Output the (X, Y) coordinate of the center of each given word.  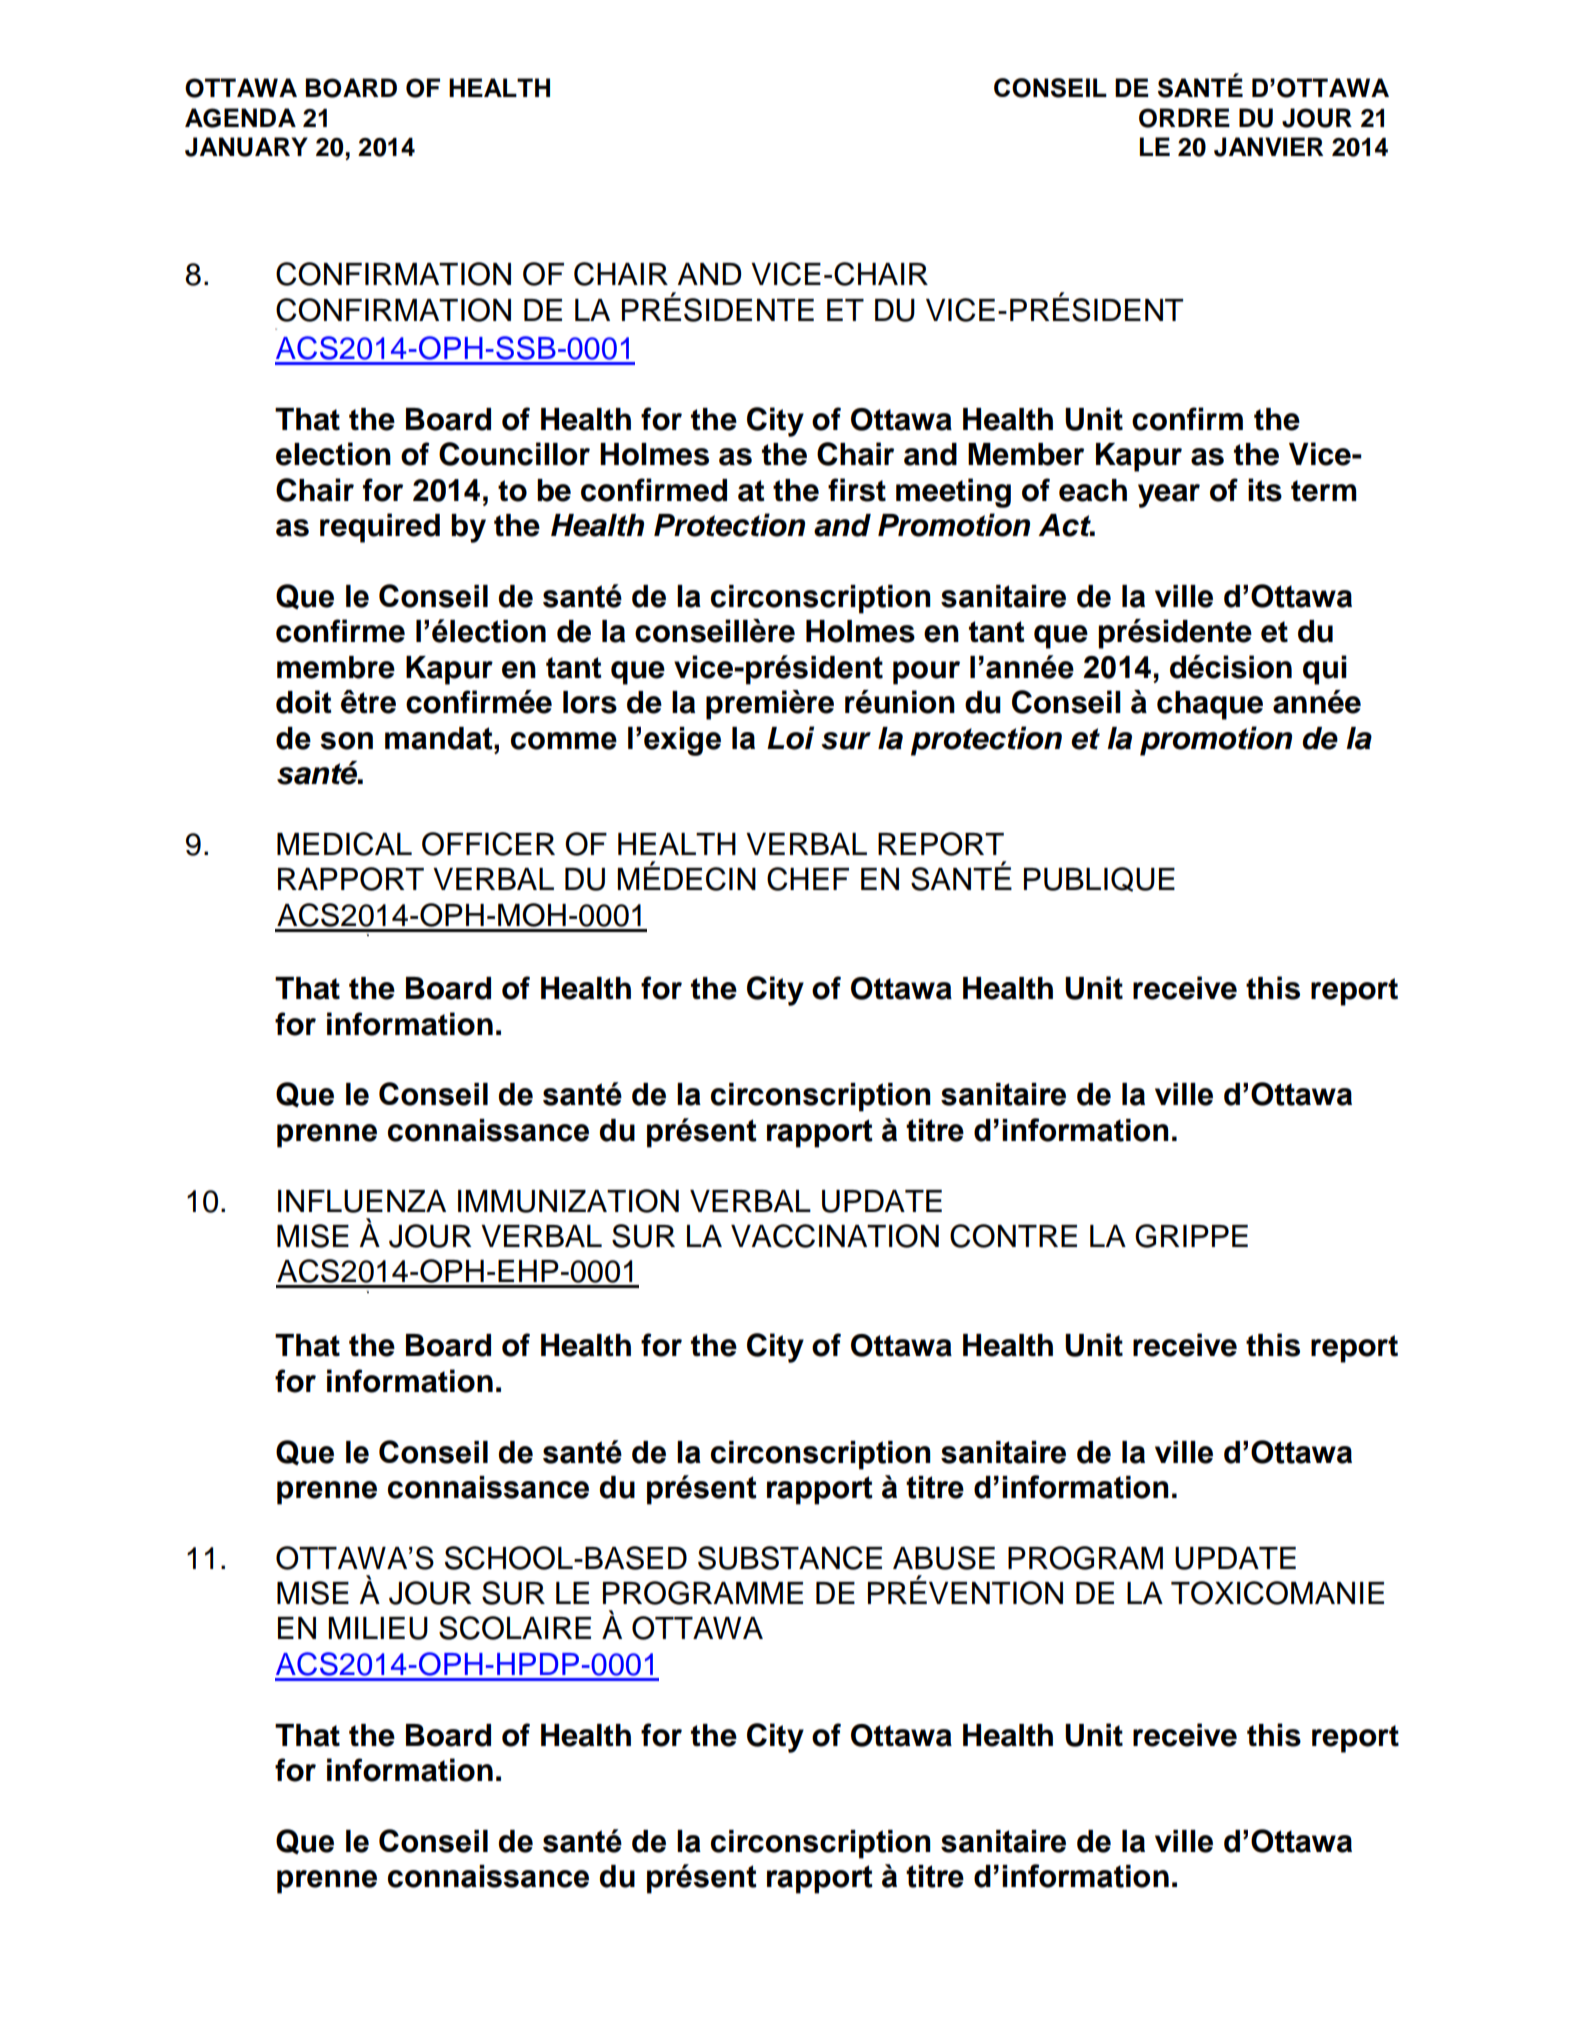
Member (1026, 454)
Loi (790, 738)
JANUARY (246, 147)
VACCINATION (835, 1236)
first (857, 490)
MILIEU (378, 1628)
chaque (1210, 705)
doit (303, 702)
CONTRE (1013, 1236)
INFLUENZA (362, 1201)
